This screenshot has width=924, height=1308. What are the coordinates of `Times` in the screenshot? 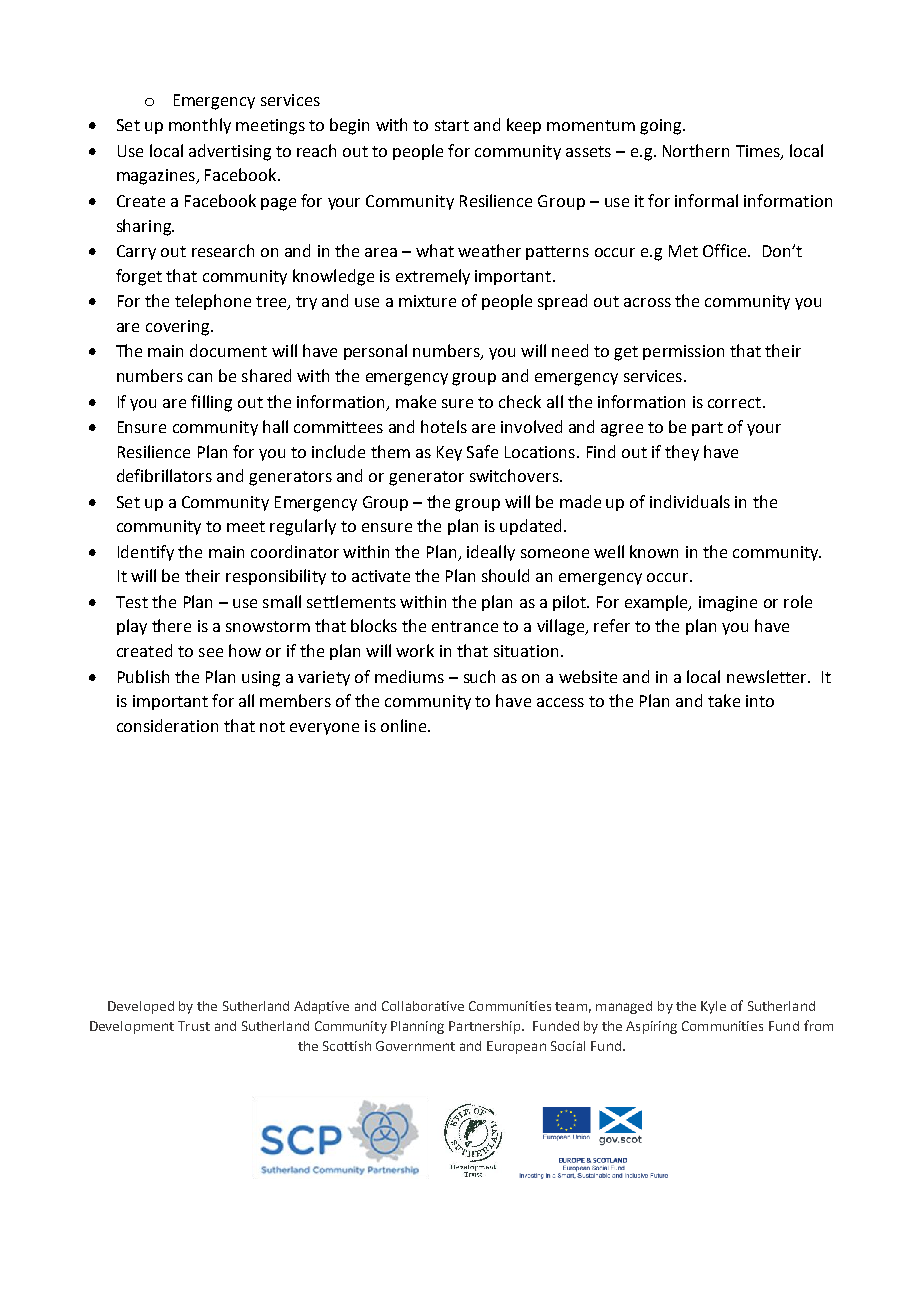 It's located at (759, 152).
